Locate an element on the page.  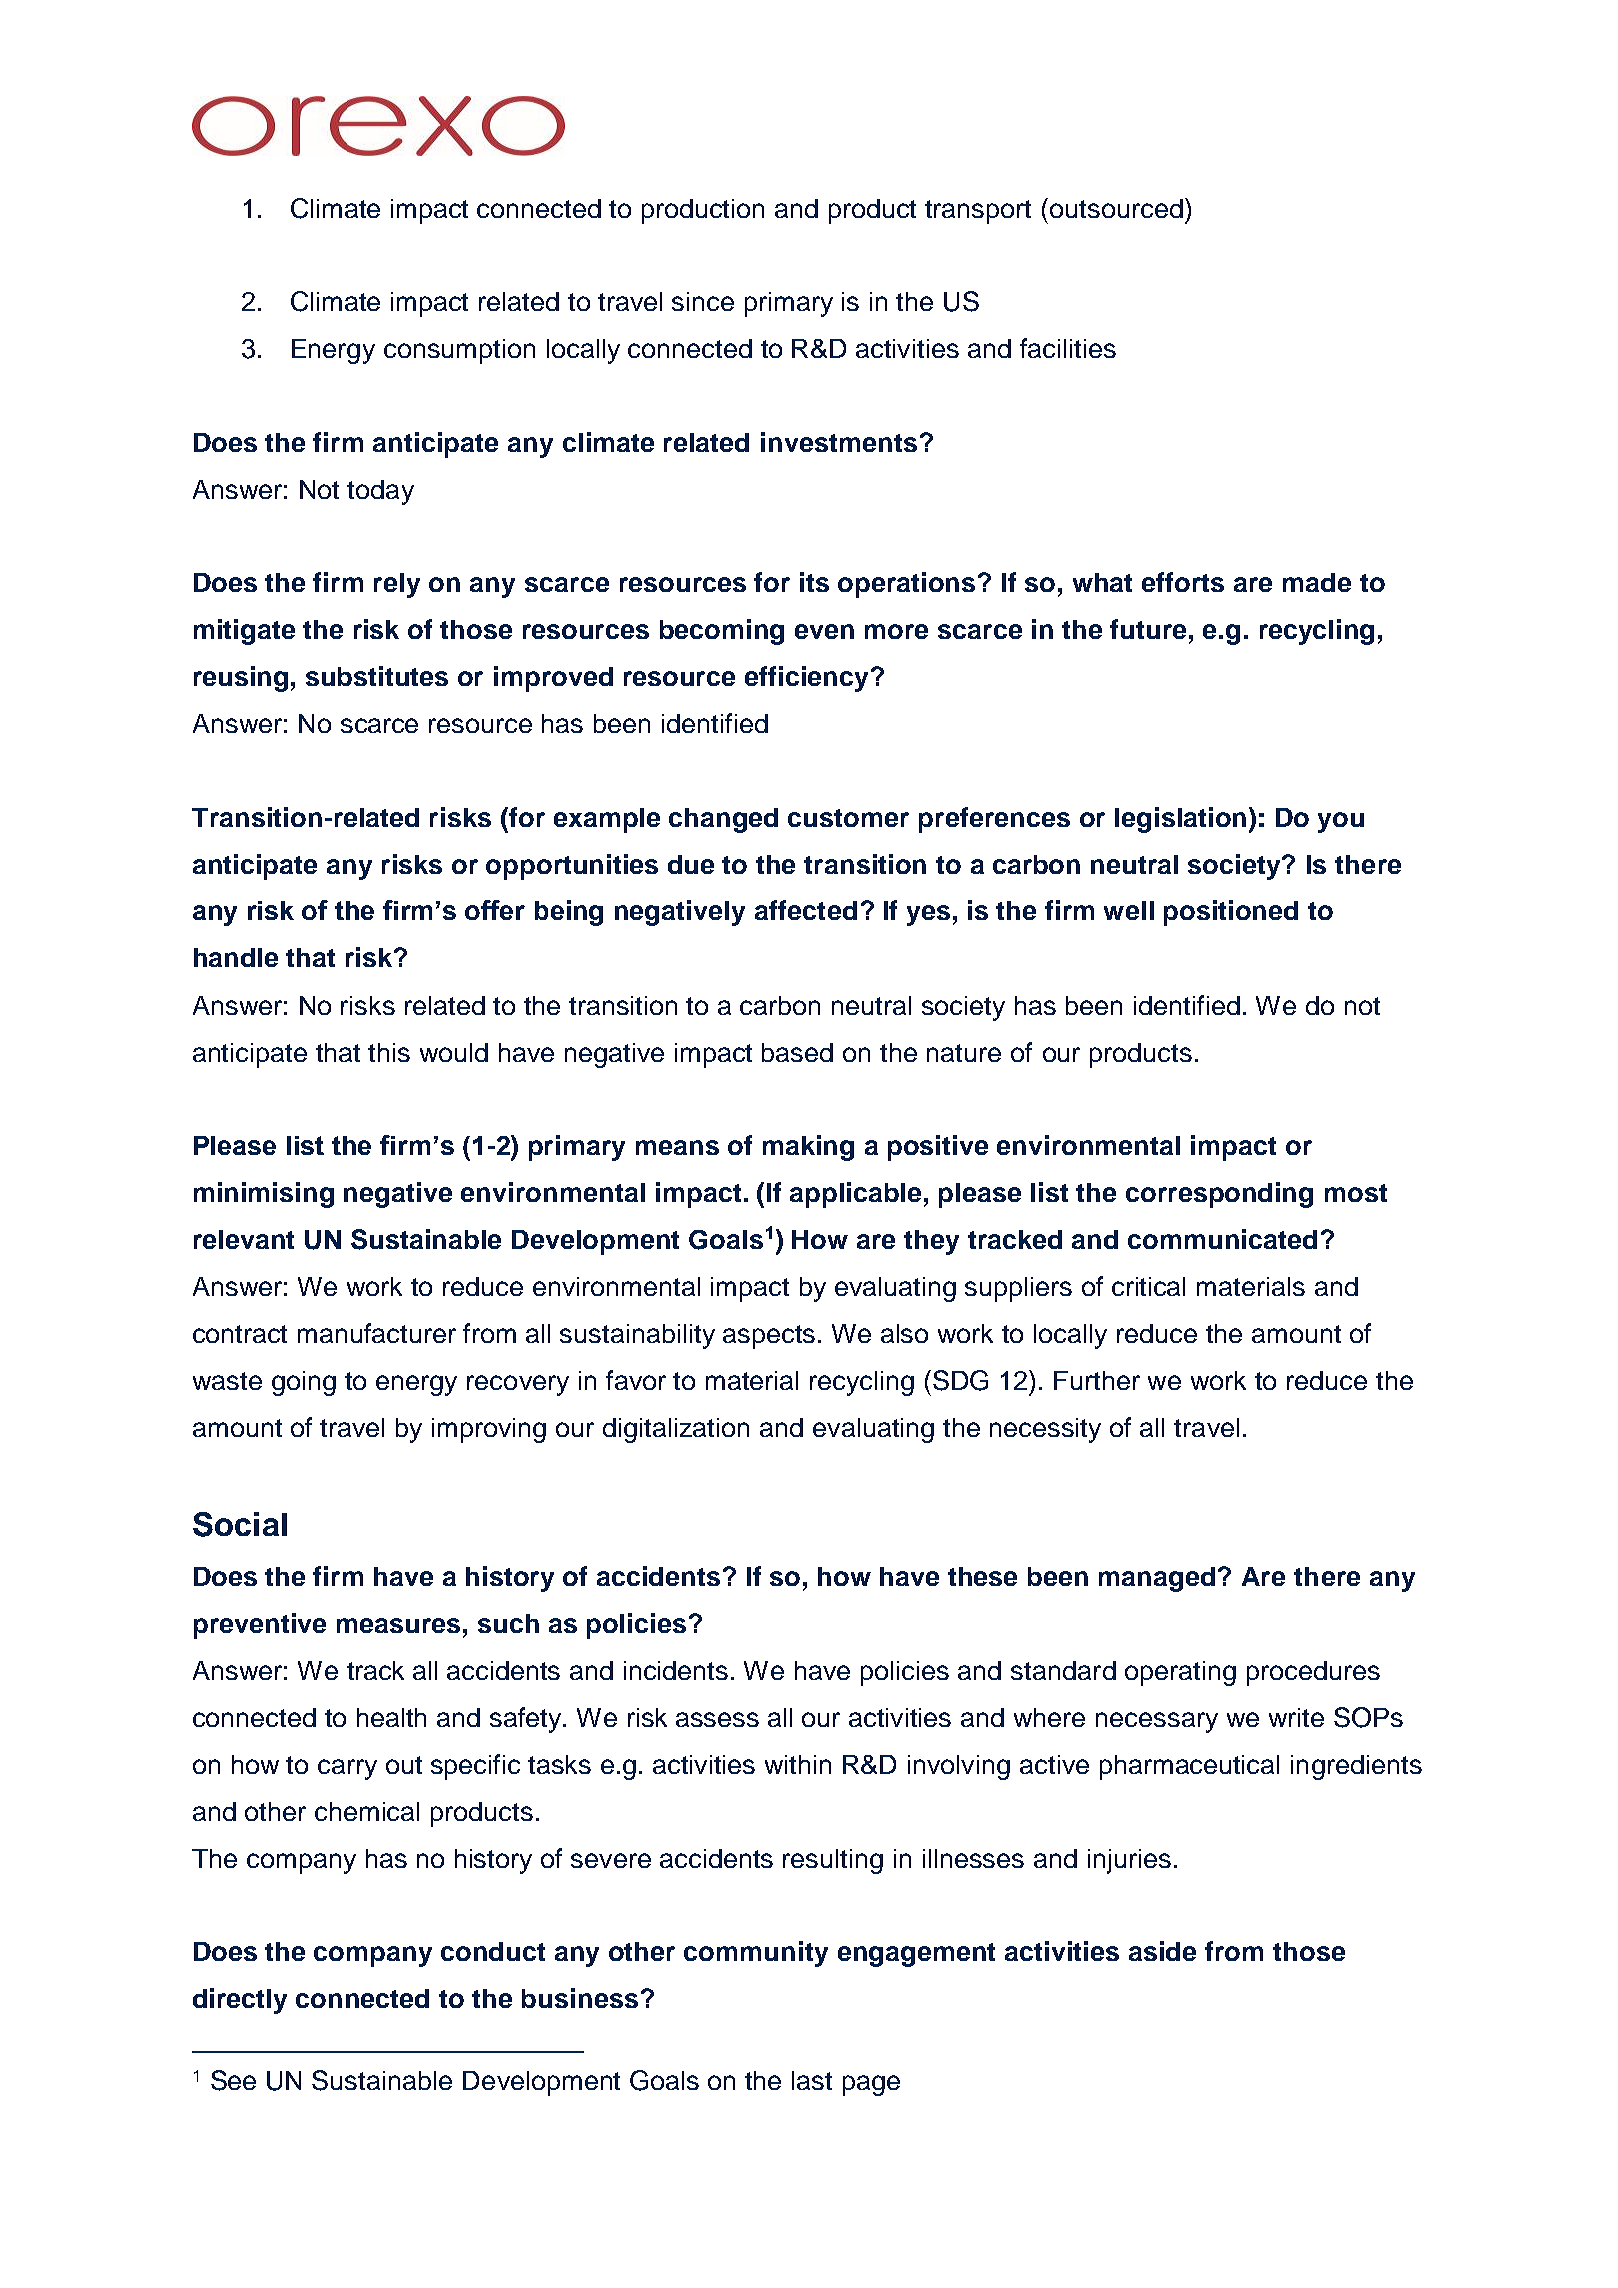
since is located at coordinates (703, 301).
